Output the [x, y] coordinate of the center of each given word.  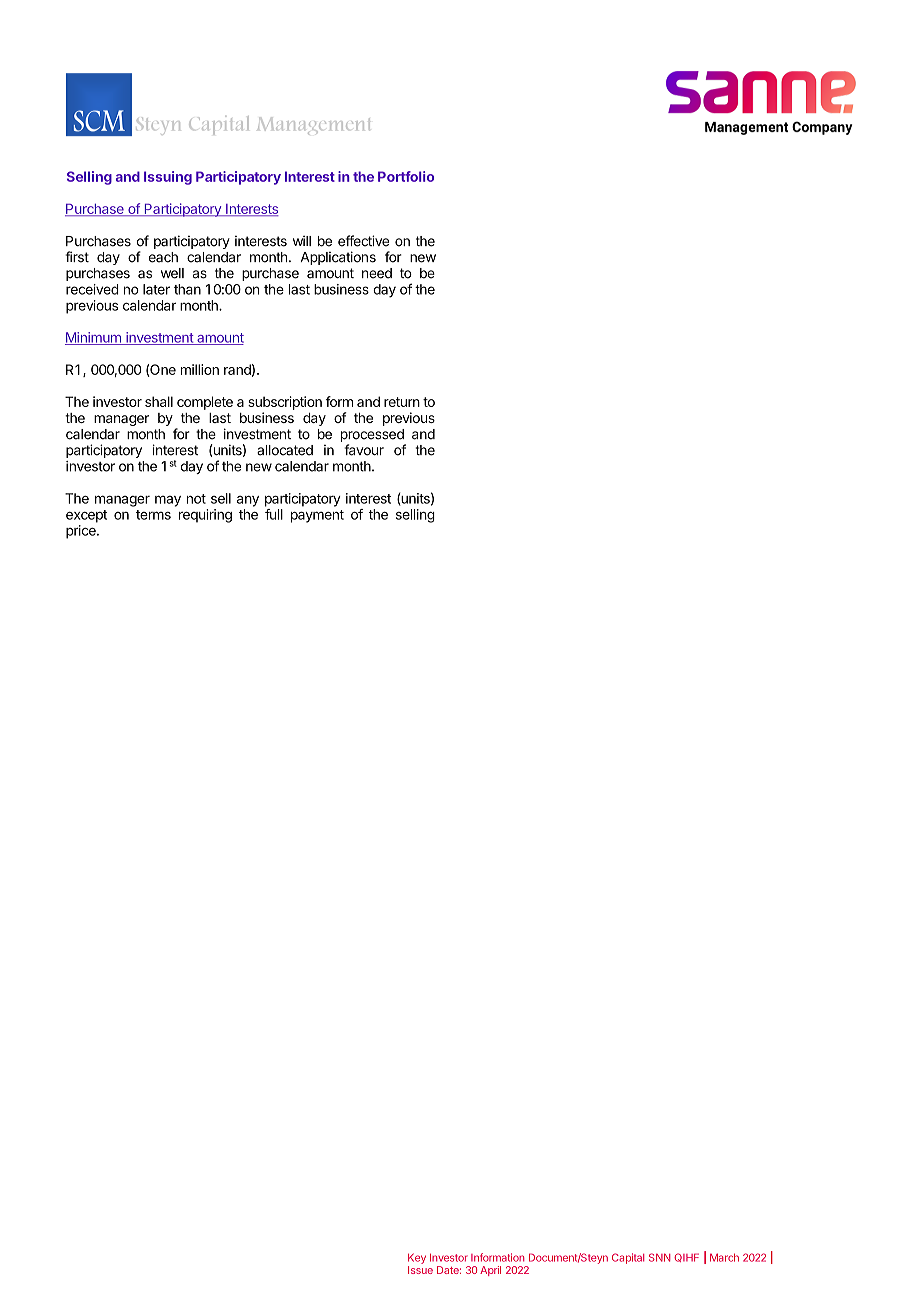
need [377, 273]
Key [417, 1258]
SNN [659, 1257]
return [402, 402]
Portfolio [406, 176]
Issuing [168, 178]
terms [153, 515]
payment [317, 516]
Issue [420, 1270]
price [82, 532]
